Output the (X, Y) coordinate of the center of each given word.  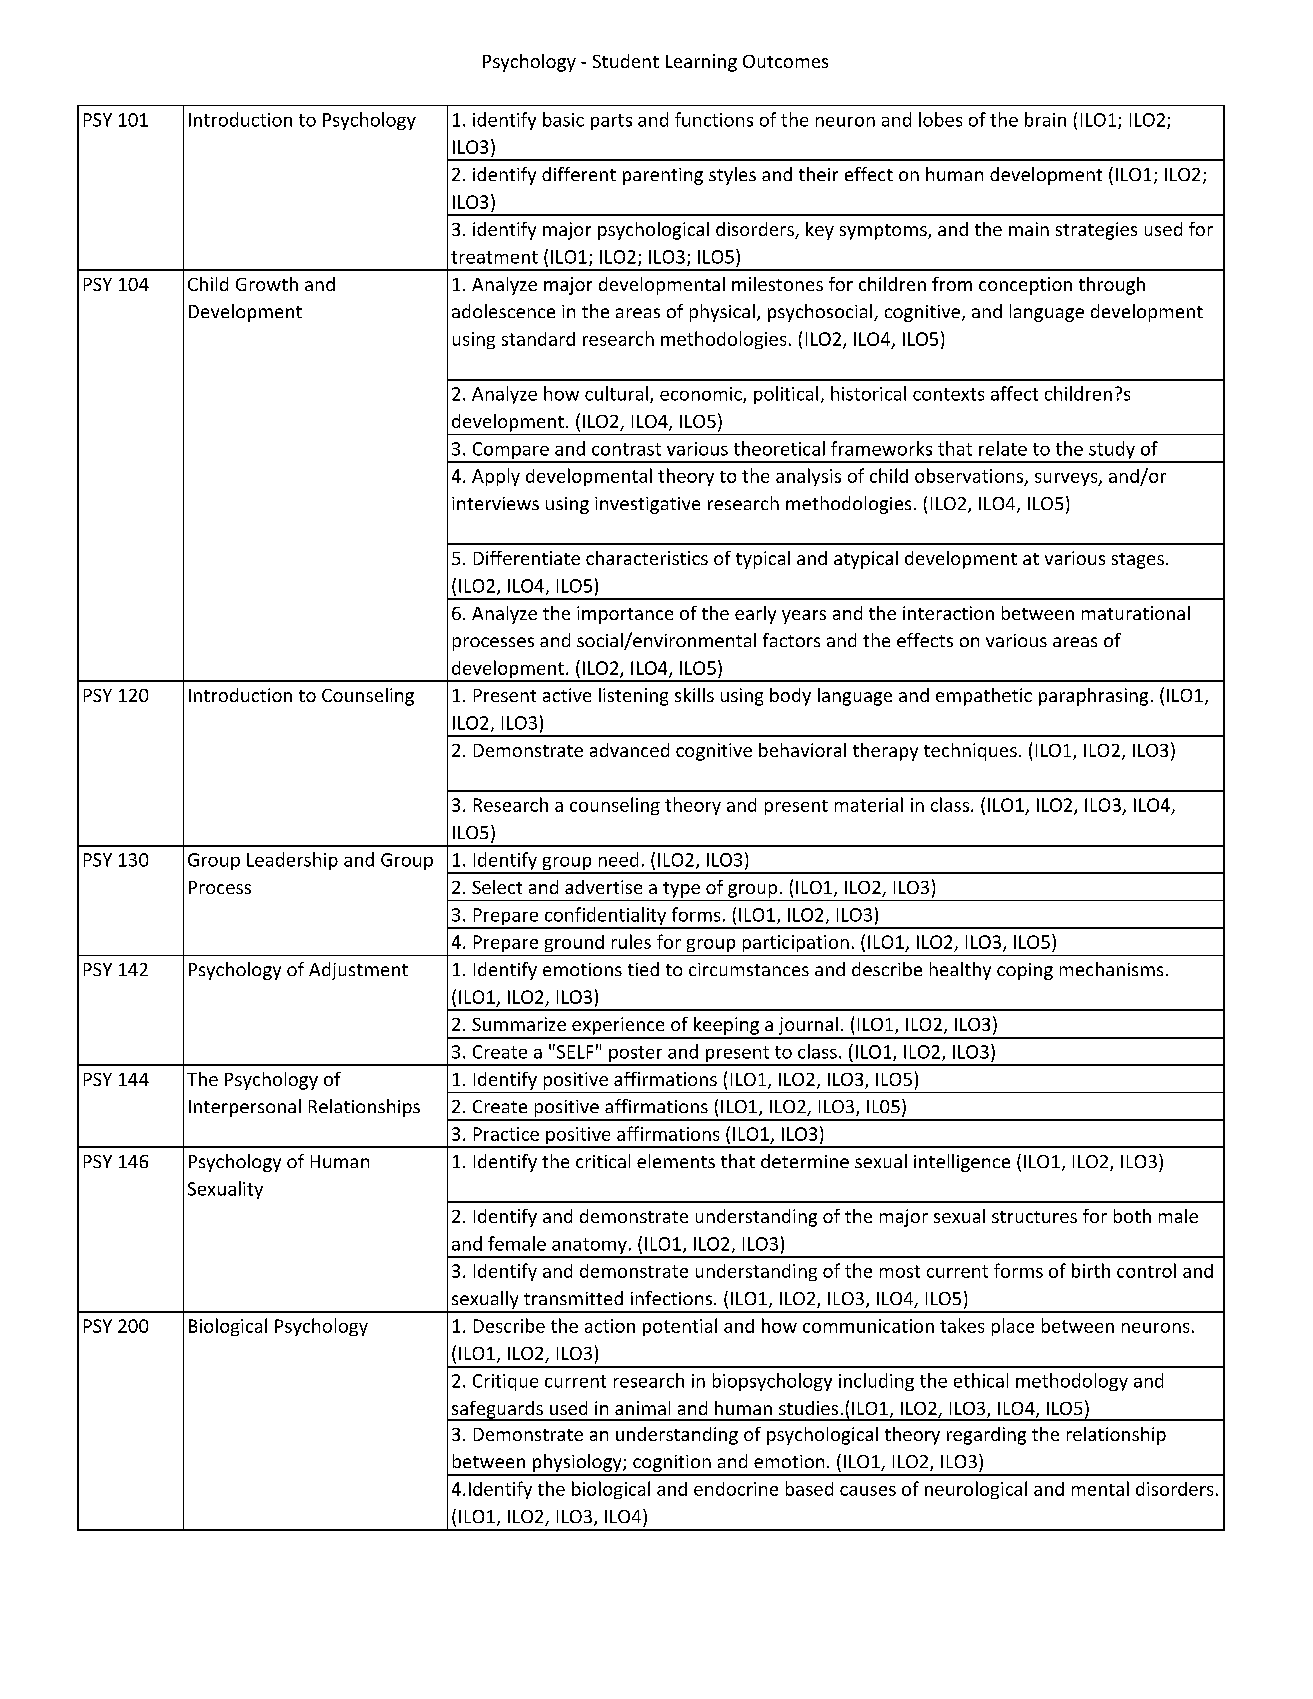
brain (1045, 119)
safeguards (497, 1411)
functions (714, 119)
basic (563, 119)
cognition (672, 1465)
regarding (986, 1436)
